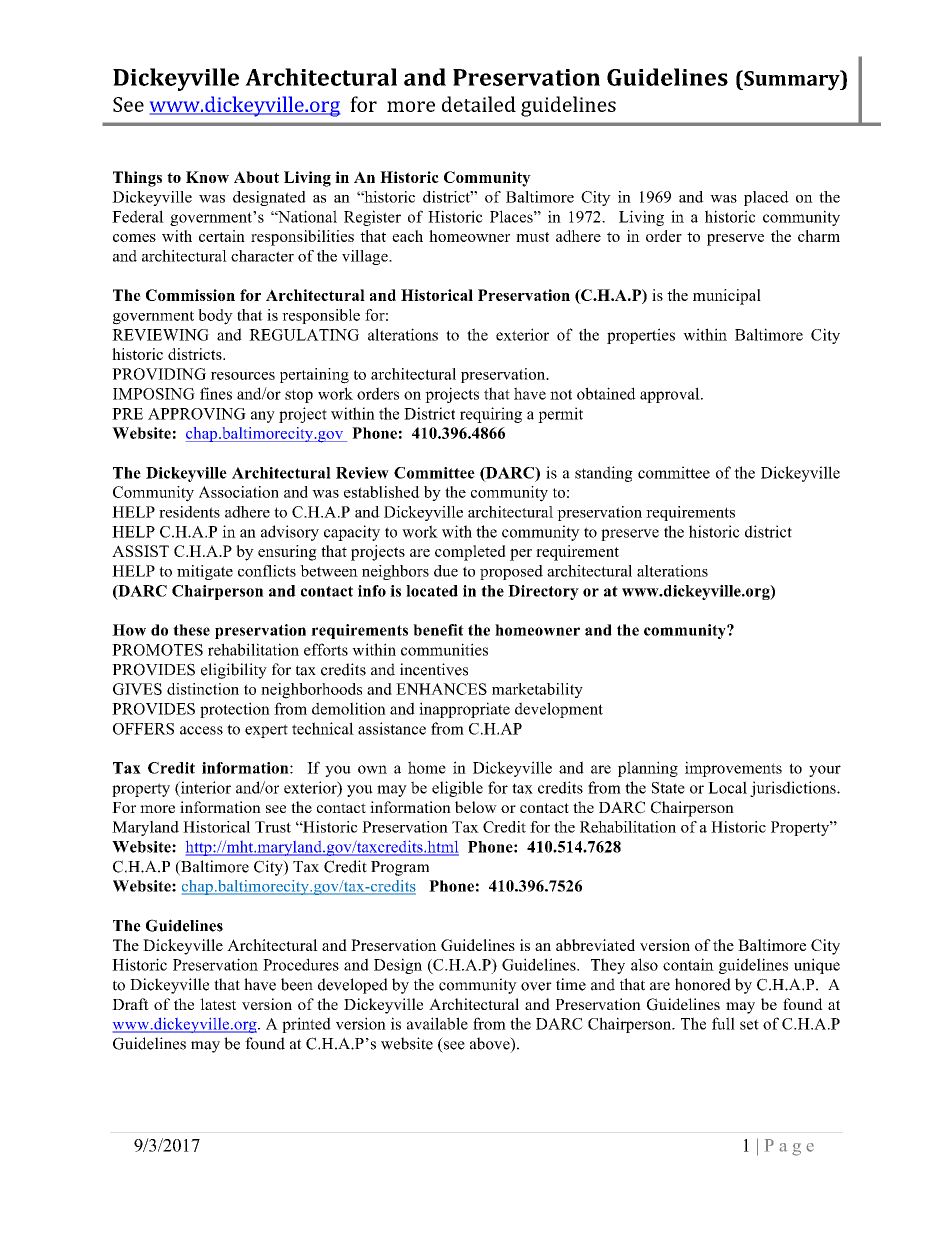 Image resolution: width=952 pixels, height=1233 pixels. What do you see at coordinates (792, 80) in the document?
I see `Summary` at bounding box center [792, 80].
